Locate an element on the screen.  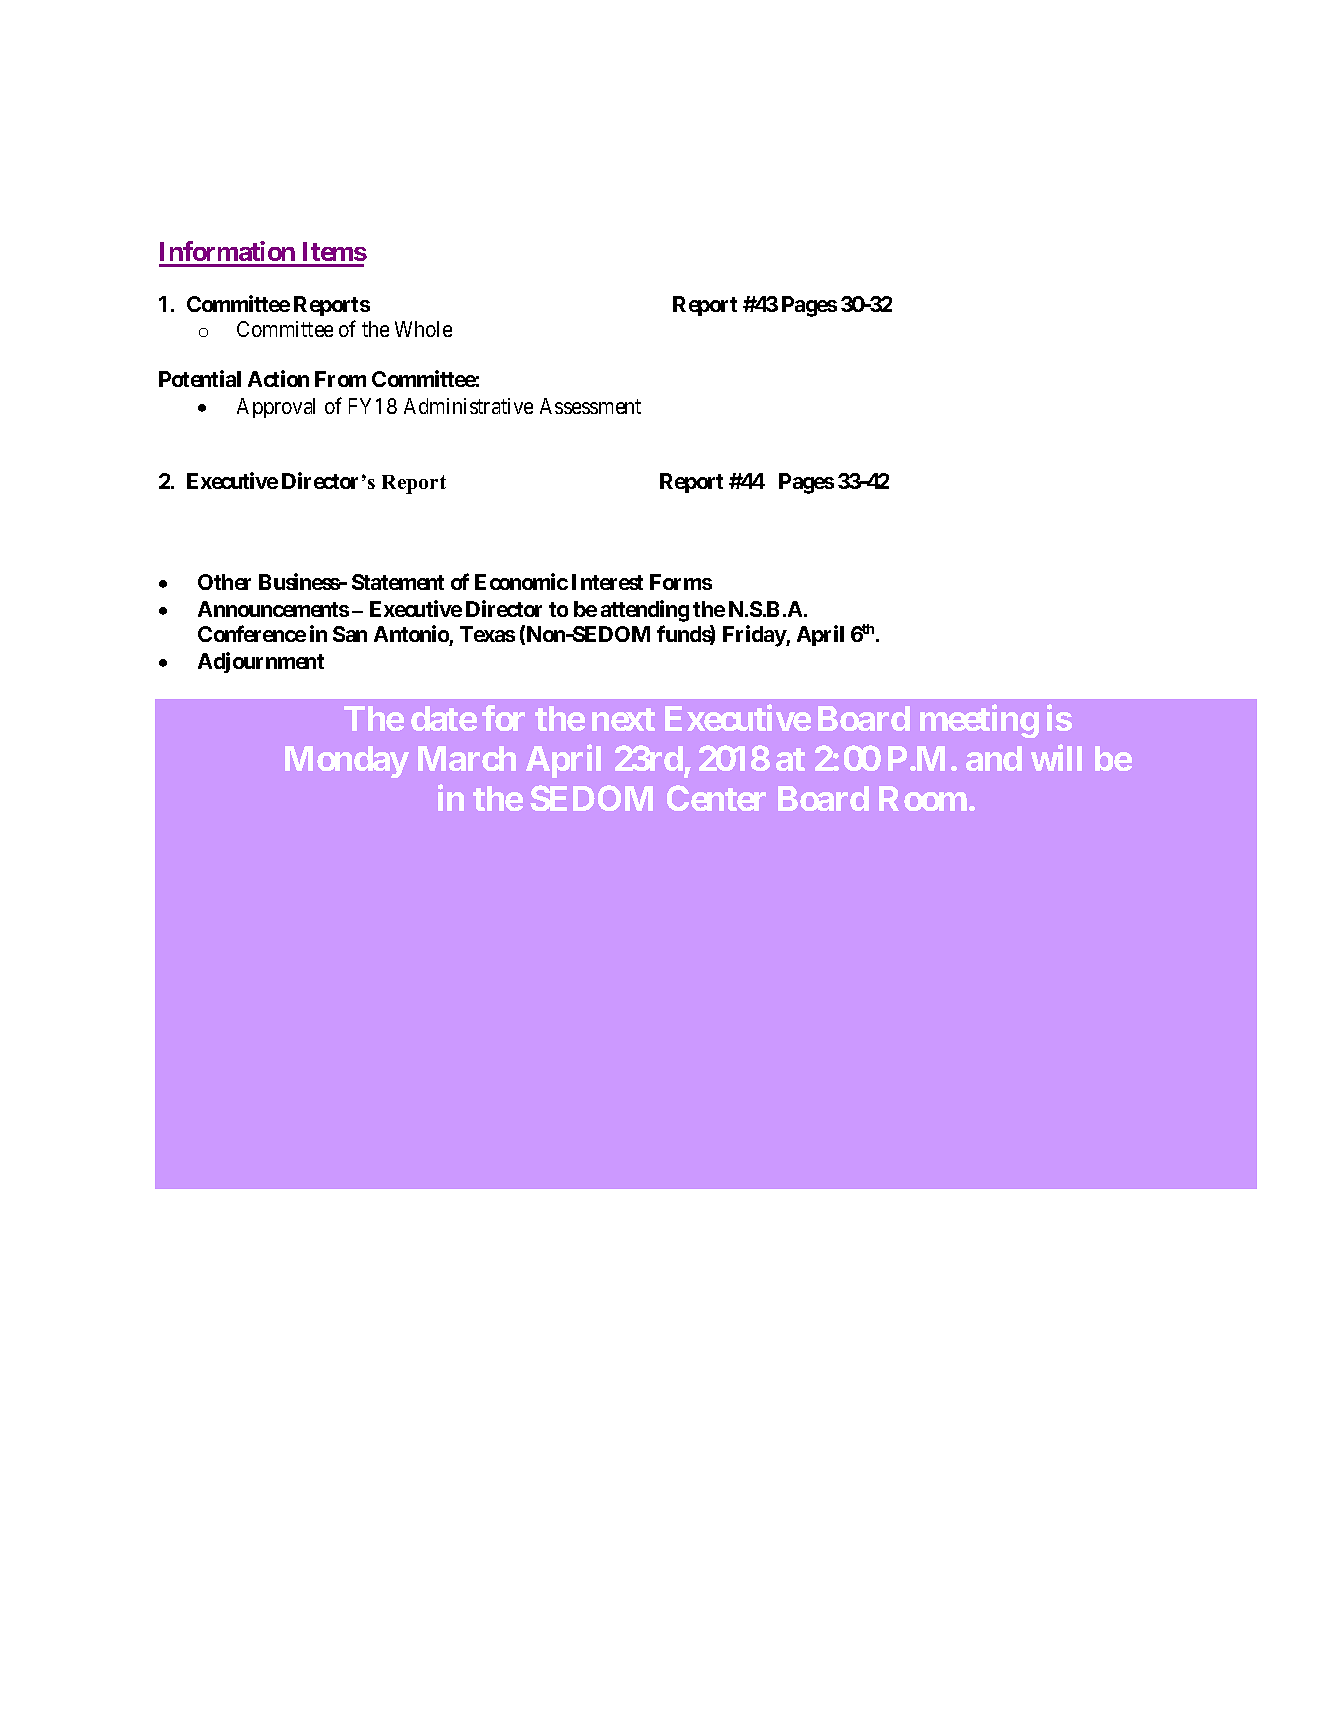
March is located at coordinates (467, 758).
